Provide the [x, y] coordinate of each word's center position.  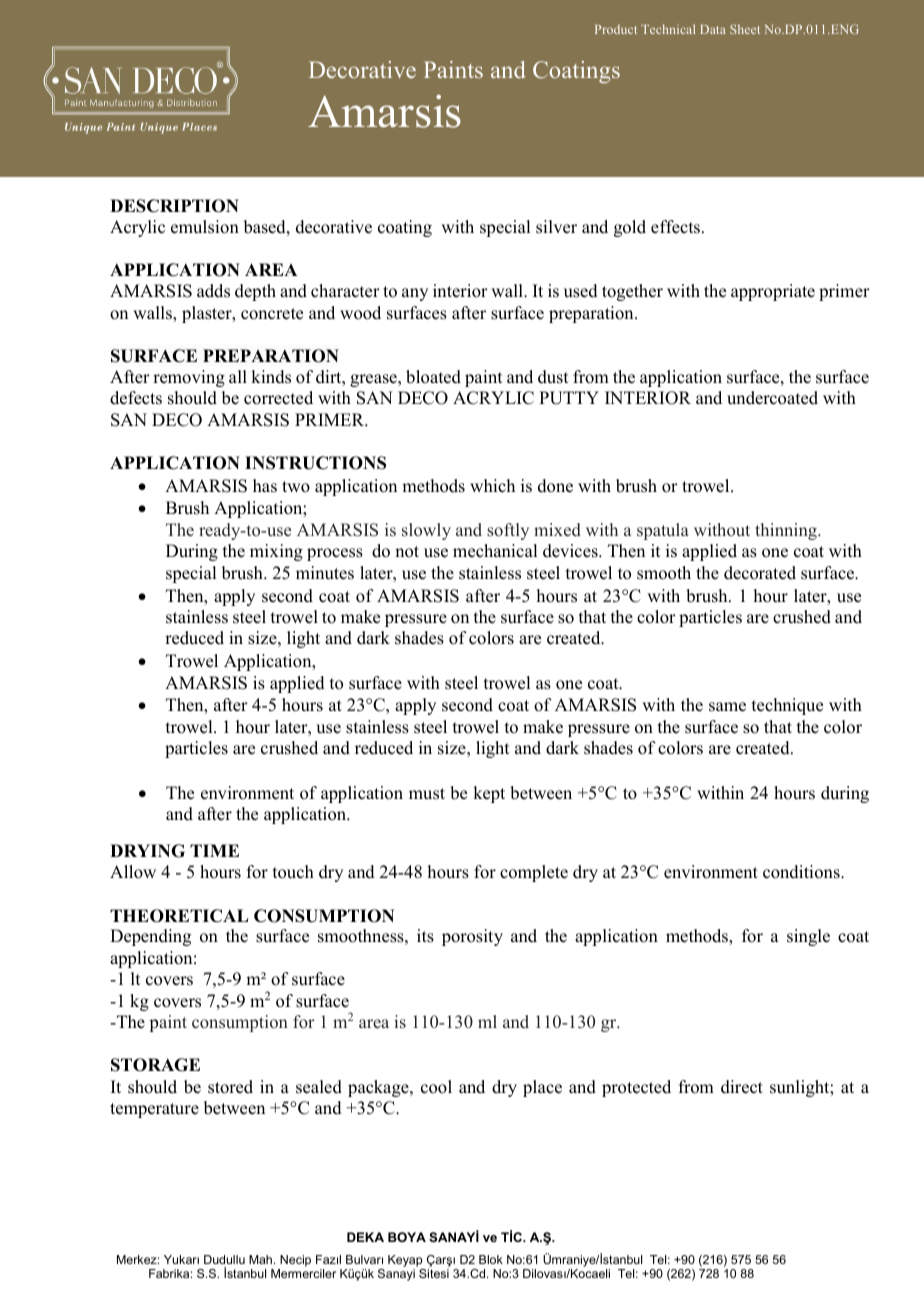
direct [742, 1087]
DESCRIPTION [174, 206]
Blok [491, 1259]
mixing [276, 552]
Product [616, 29]
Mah [262, 1259]
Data [713, 29]
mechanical [495, 551]
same [727, 707]
